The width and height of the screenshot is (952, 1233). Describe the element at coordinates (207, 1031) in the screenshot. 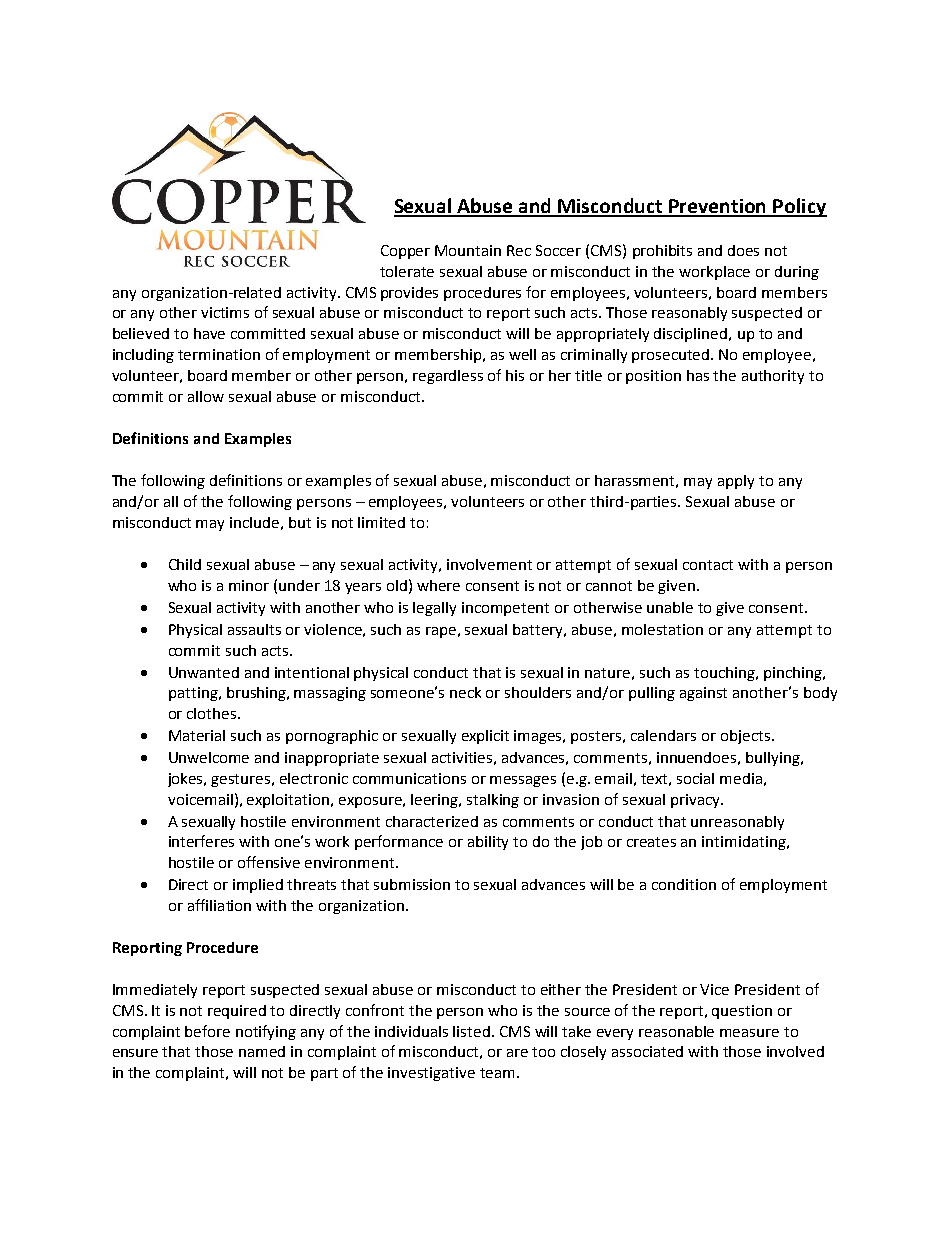

I see `before` at that location.
